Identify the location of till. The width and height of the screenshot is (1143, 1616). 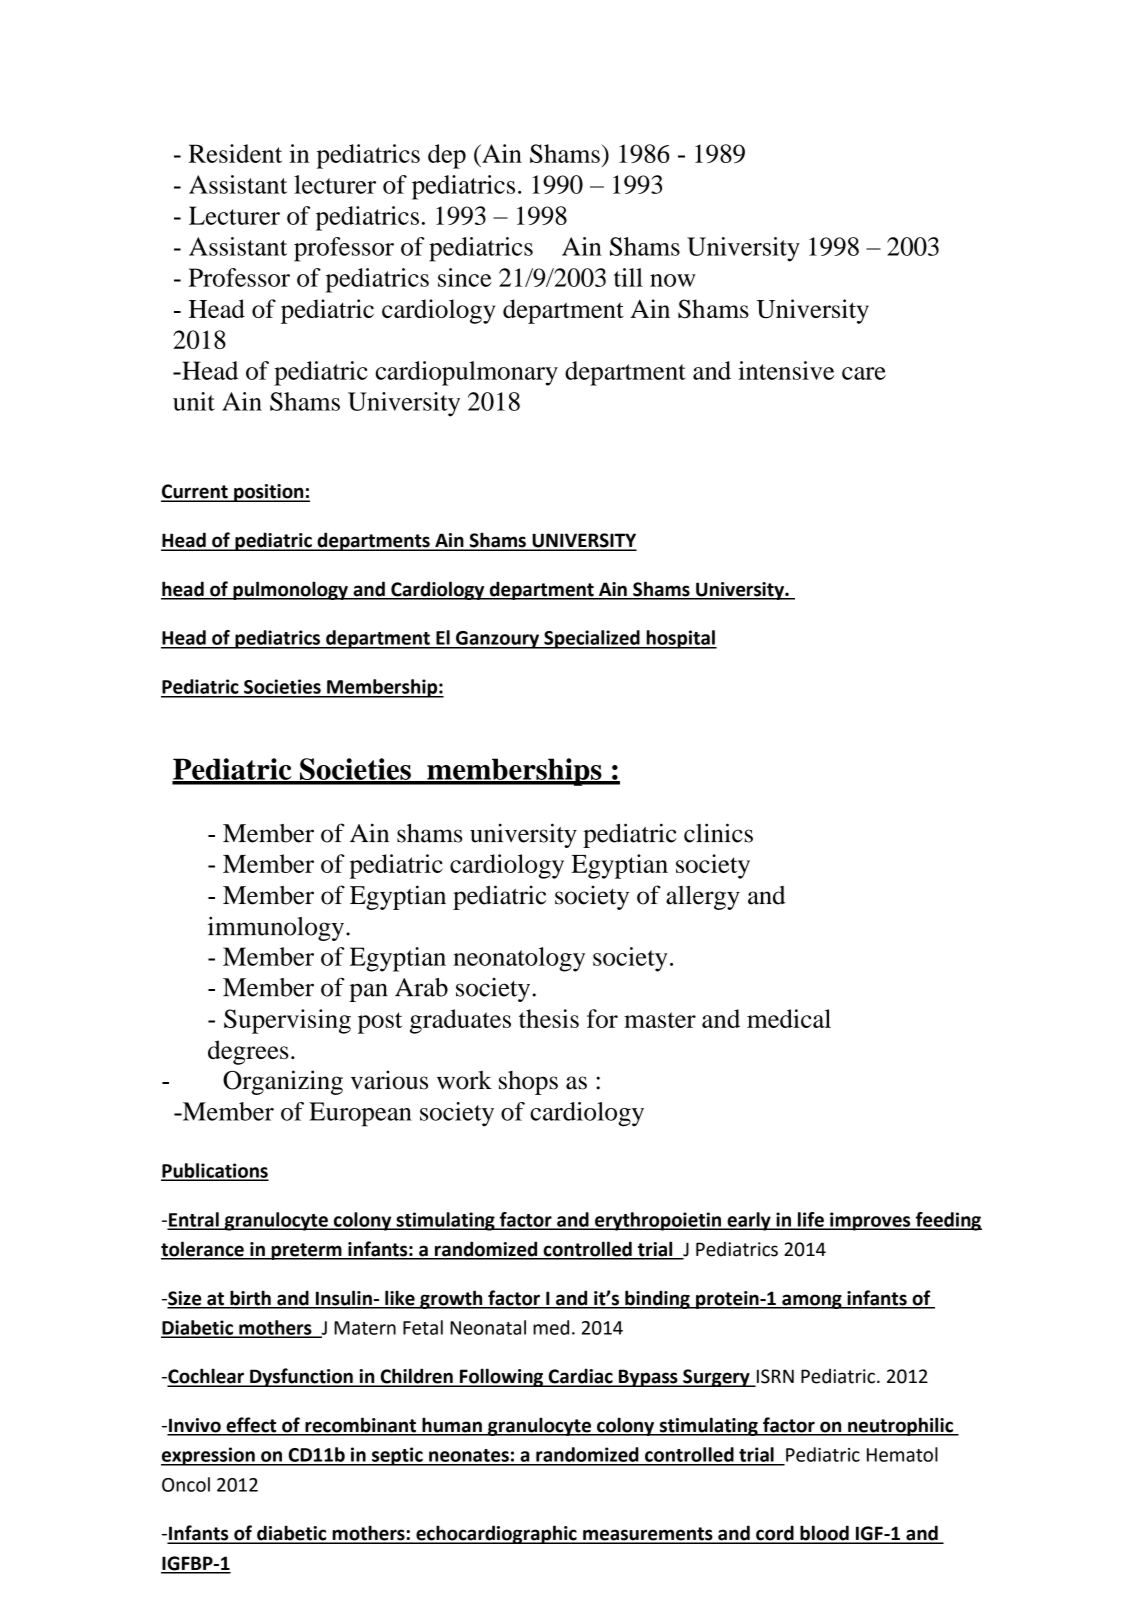
(628, 277).
